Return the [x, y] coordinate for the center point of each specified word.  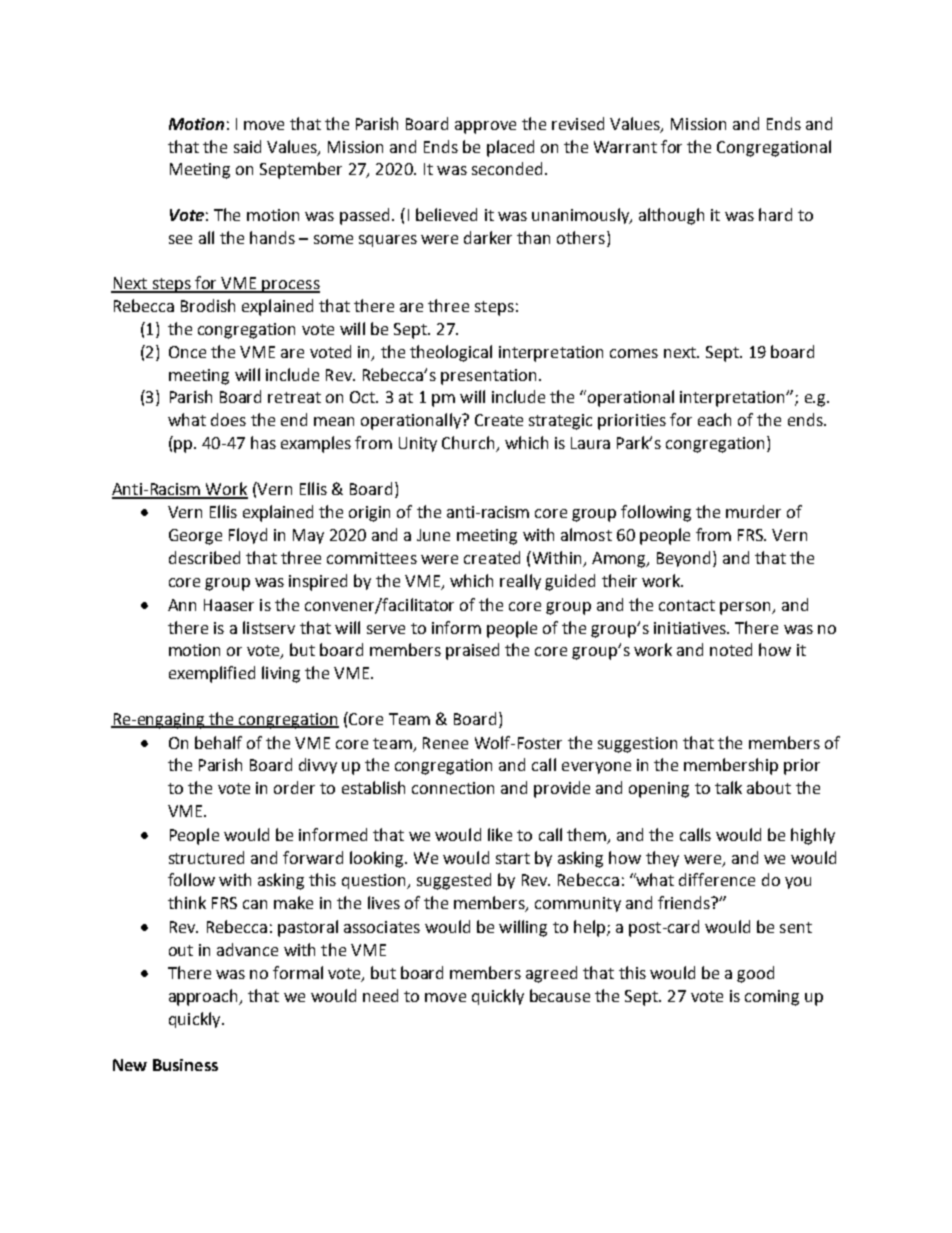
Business [185, 1065]
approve [485, 127]
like [500, 834]
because [560, 995]
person [746, 608]
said [247, 146]
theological [451, 353]
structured [206, 857]
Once [187, 352]
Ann [182, 605]
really [520, 582]
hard [775, 214]
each [714, 419]
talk [728, 787]
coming [772, 998]
